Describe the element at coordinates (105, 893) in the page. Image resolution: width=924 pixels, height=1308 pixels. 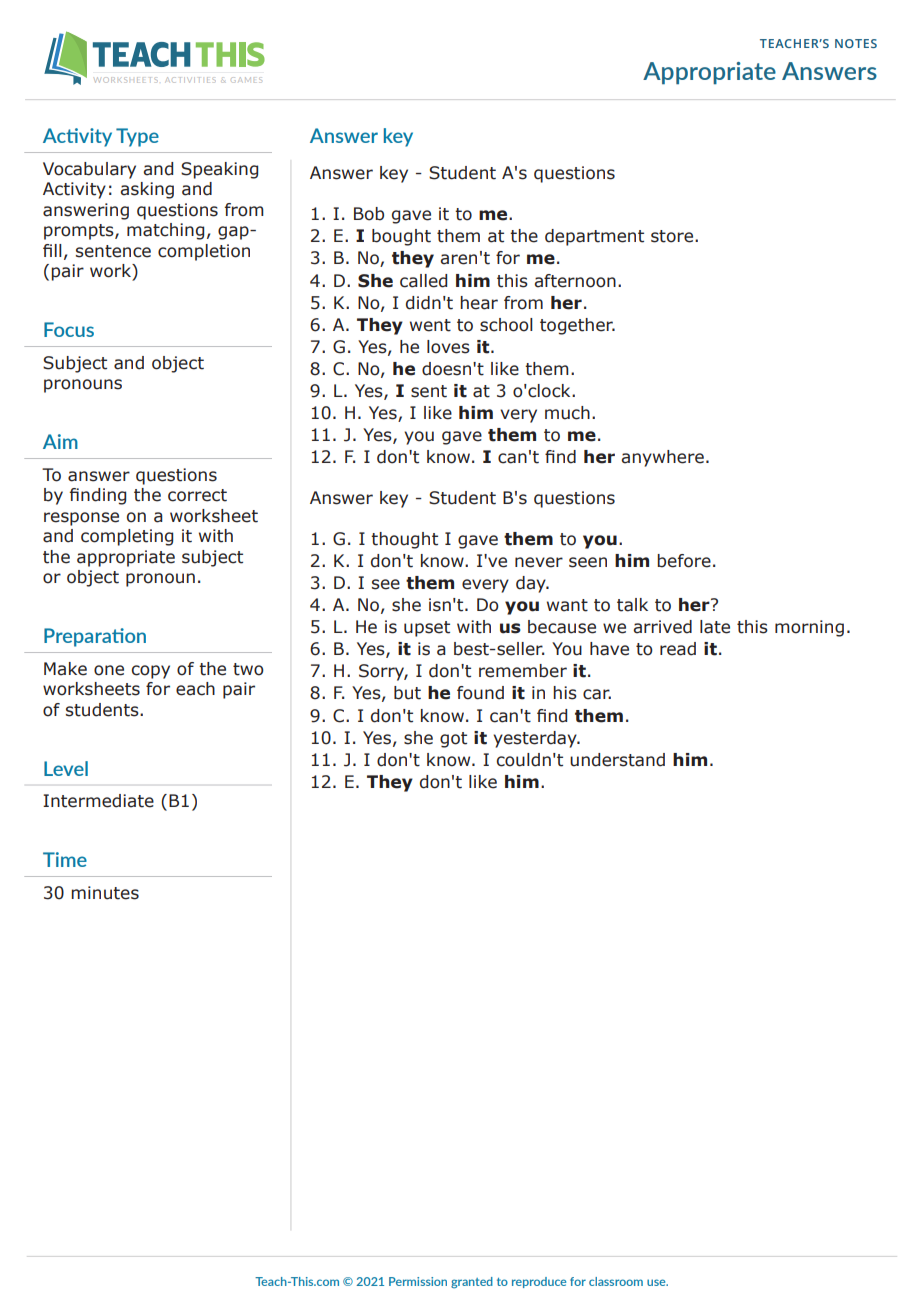
I see `minutes` at that location.
